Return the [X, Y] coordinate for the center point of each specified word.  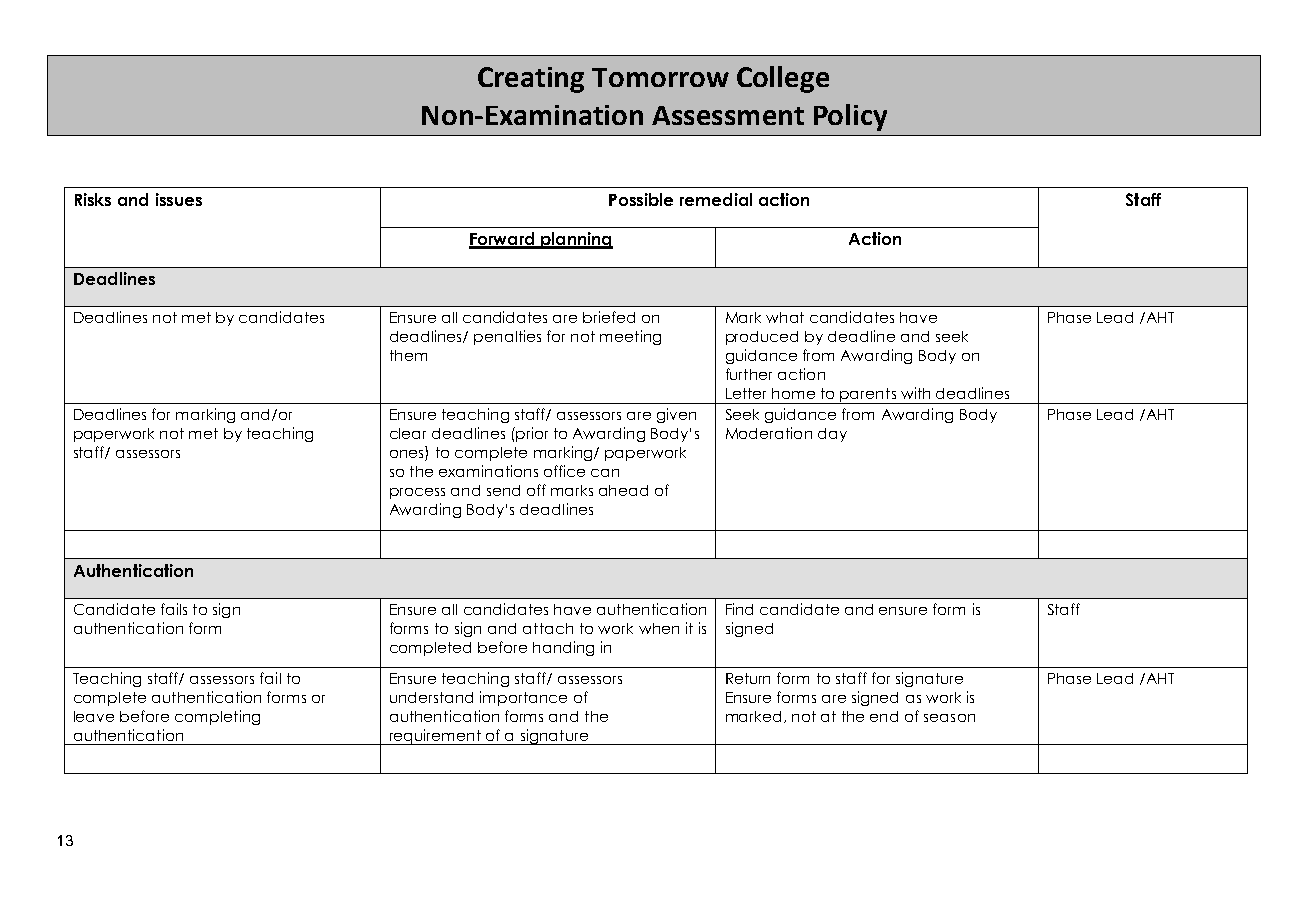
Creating [531, 80]
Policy [850, 117]
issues [179, 199]
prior [531, 434]
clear [408, 433]
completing [217, 717]
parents [868, 396]
